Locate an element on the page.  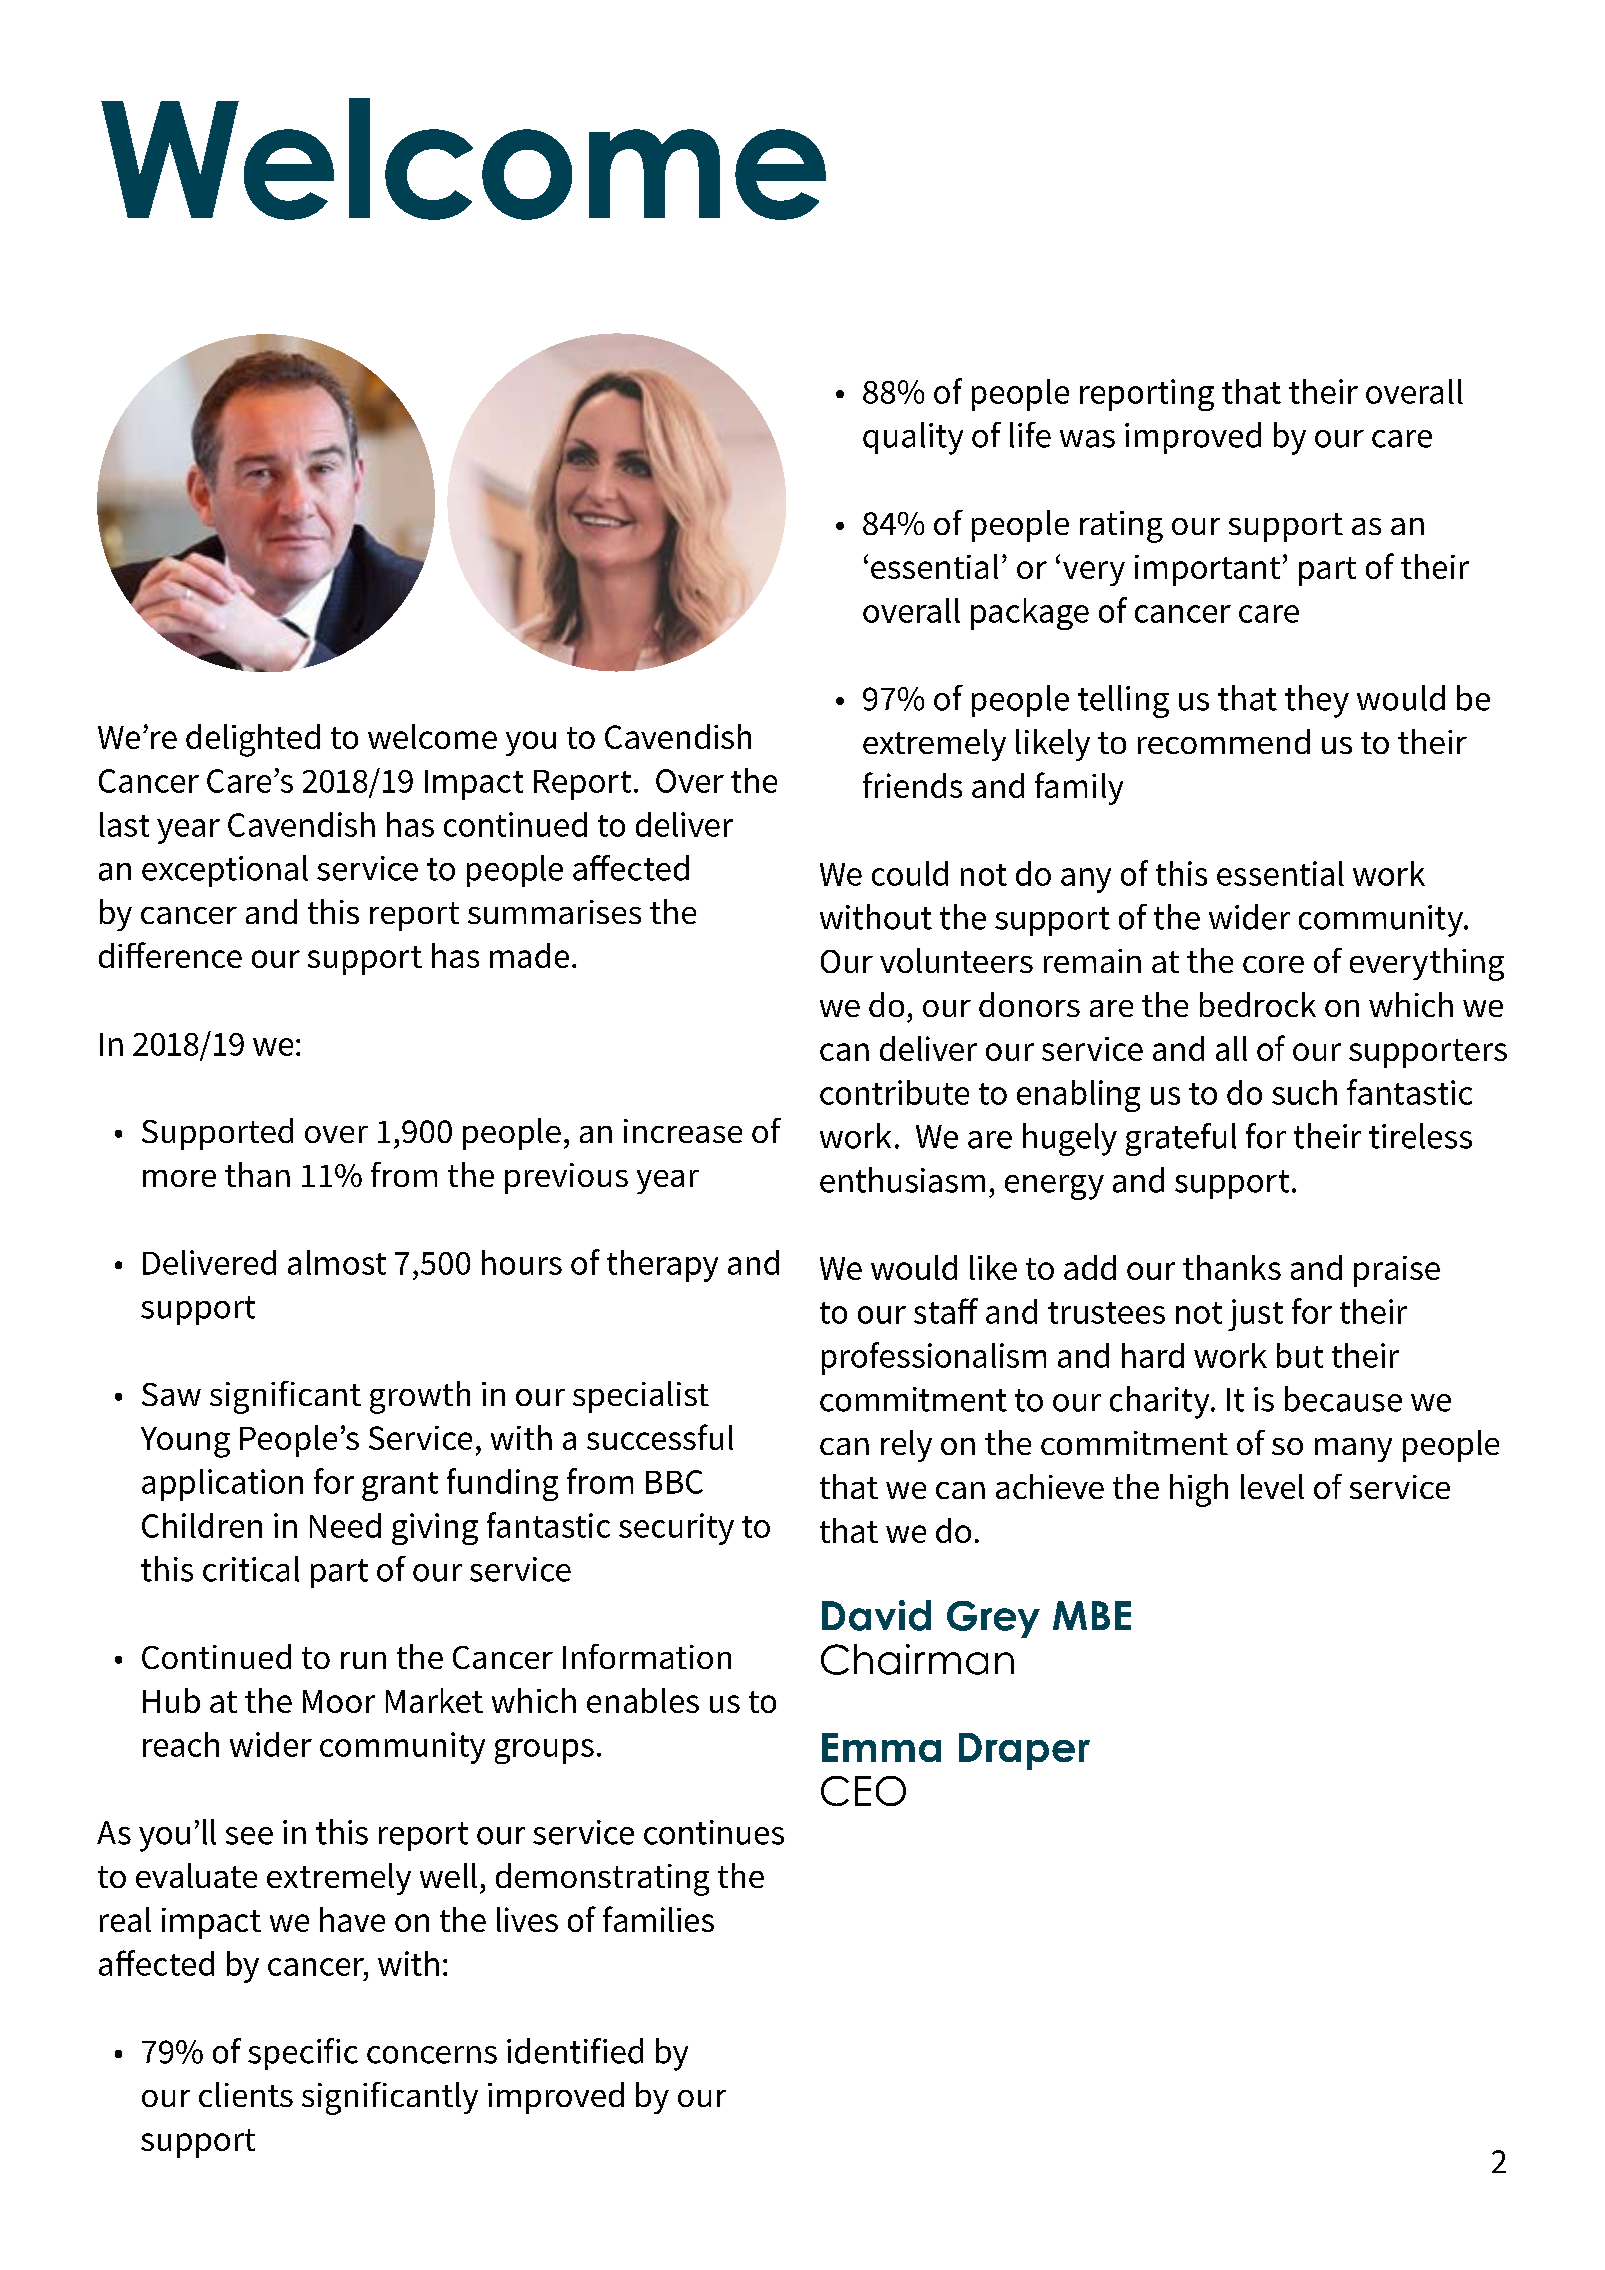
Draper is located at coordinates (1024, 1751).
